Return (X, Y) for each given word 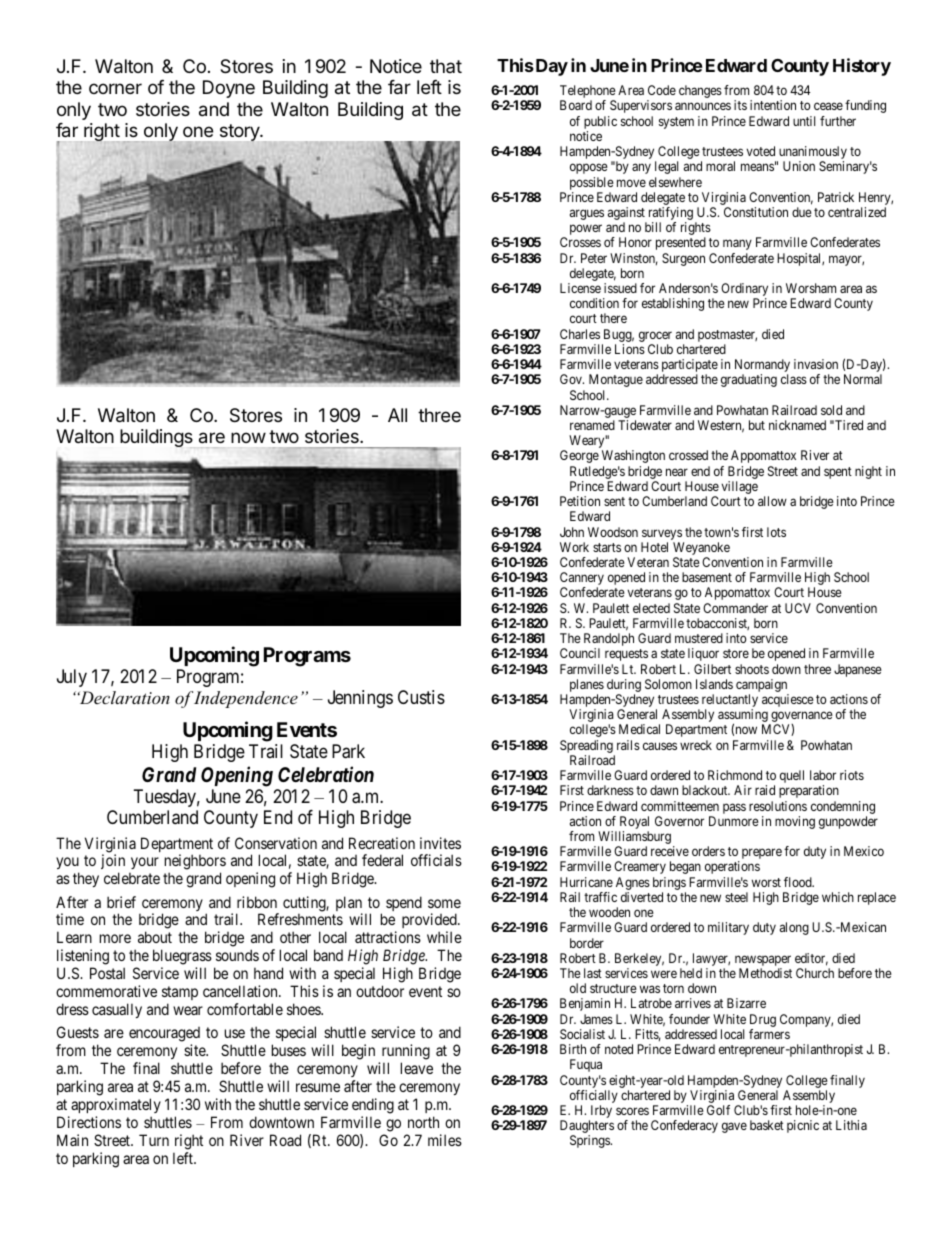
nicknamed (797, 425)
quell (792, 776)
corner (115, 88)
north (423, 1122)
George (579, 456)
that (446, 66)
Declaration (124, 697)
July (72, 678)
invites (440, 843)
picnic (803, 1126)
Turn (154, 1140)
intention (773, 105)
